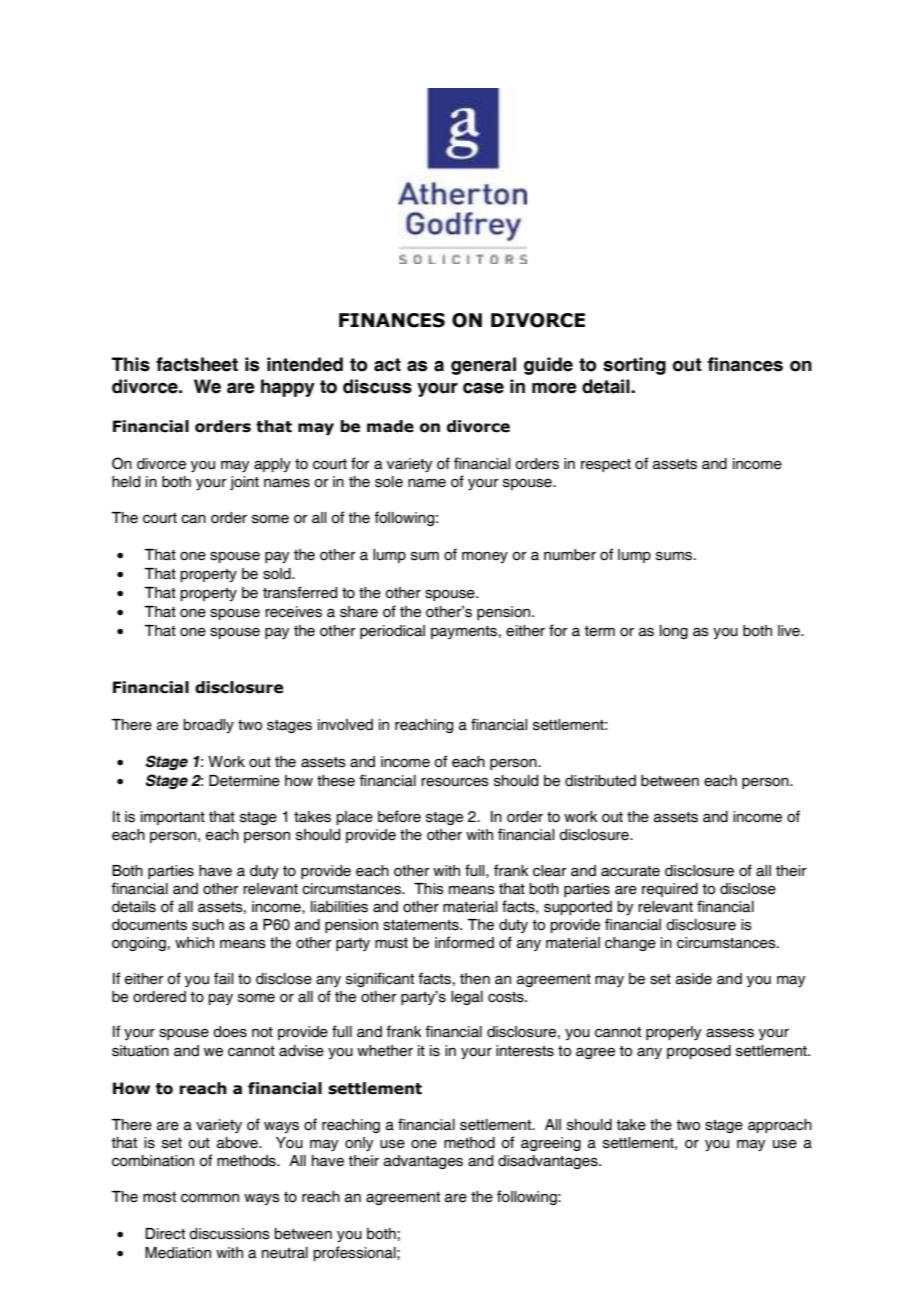  Describe the element at coordinates (455, 782) in the screenshot. I see `resources` at that location.
